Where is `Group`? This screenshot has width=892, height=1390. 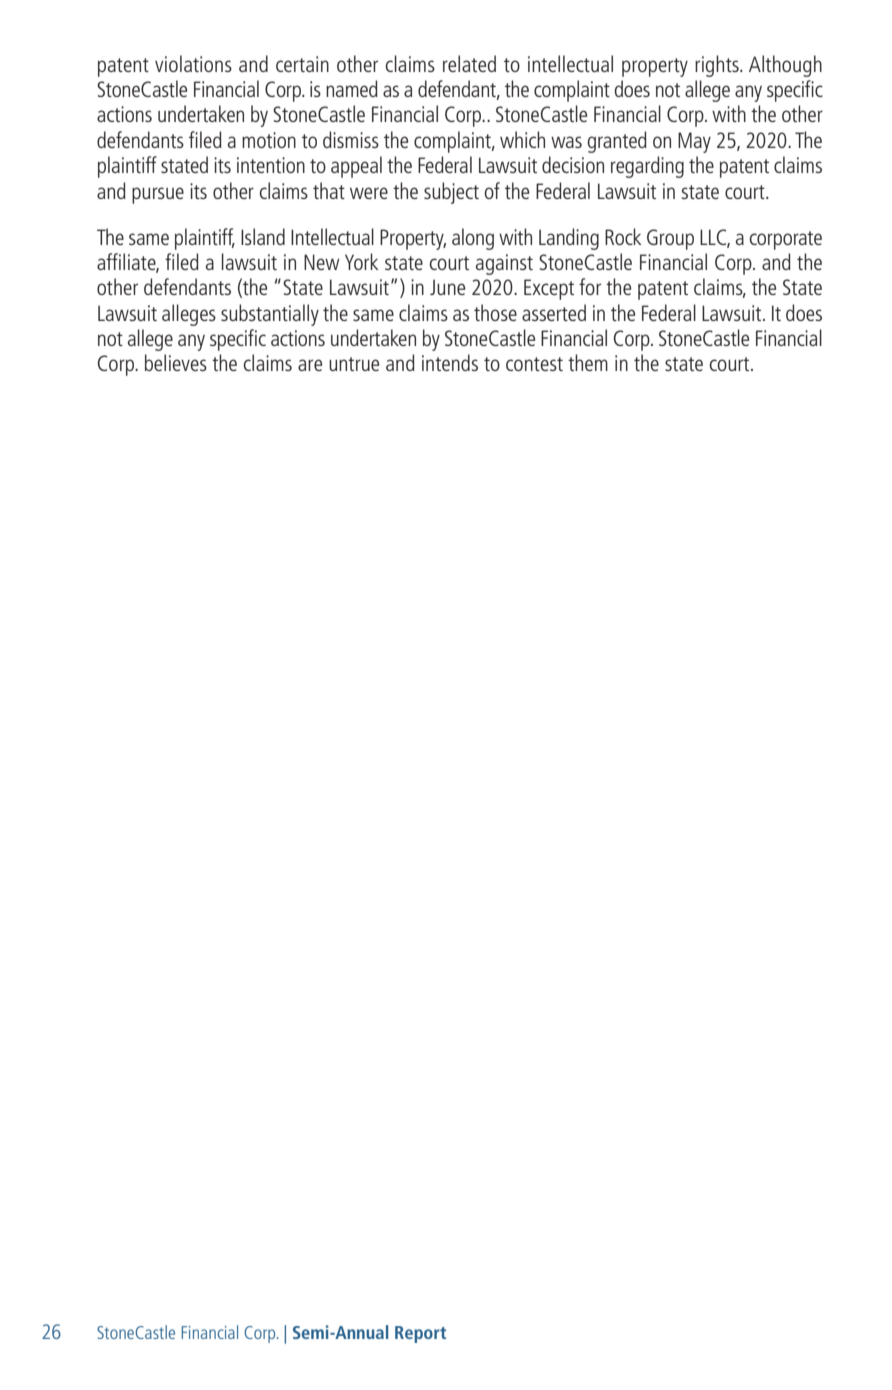 Group is located at coordinates (670, 239).
